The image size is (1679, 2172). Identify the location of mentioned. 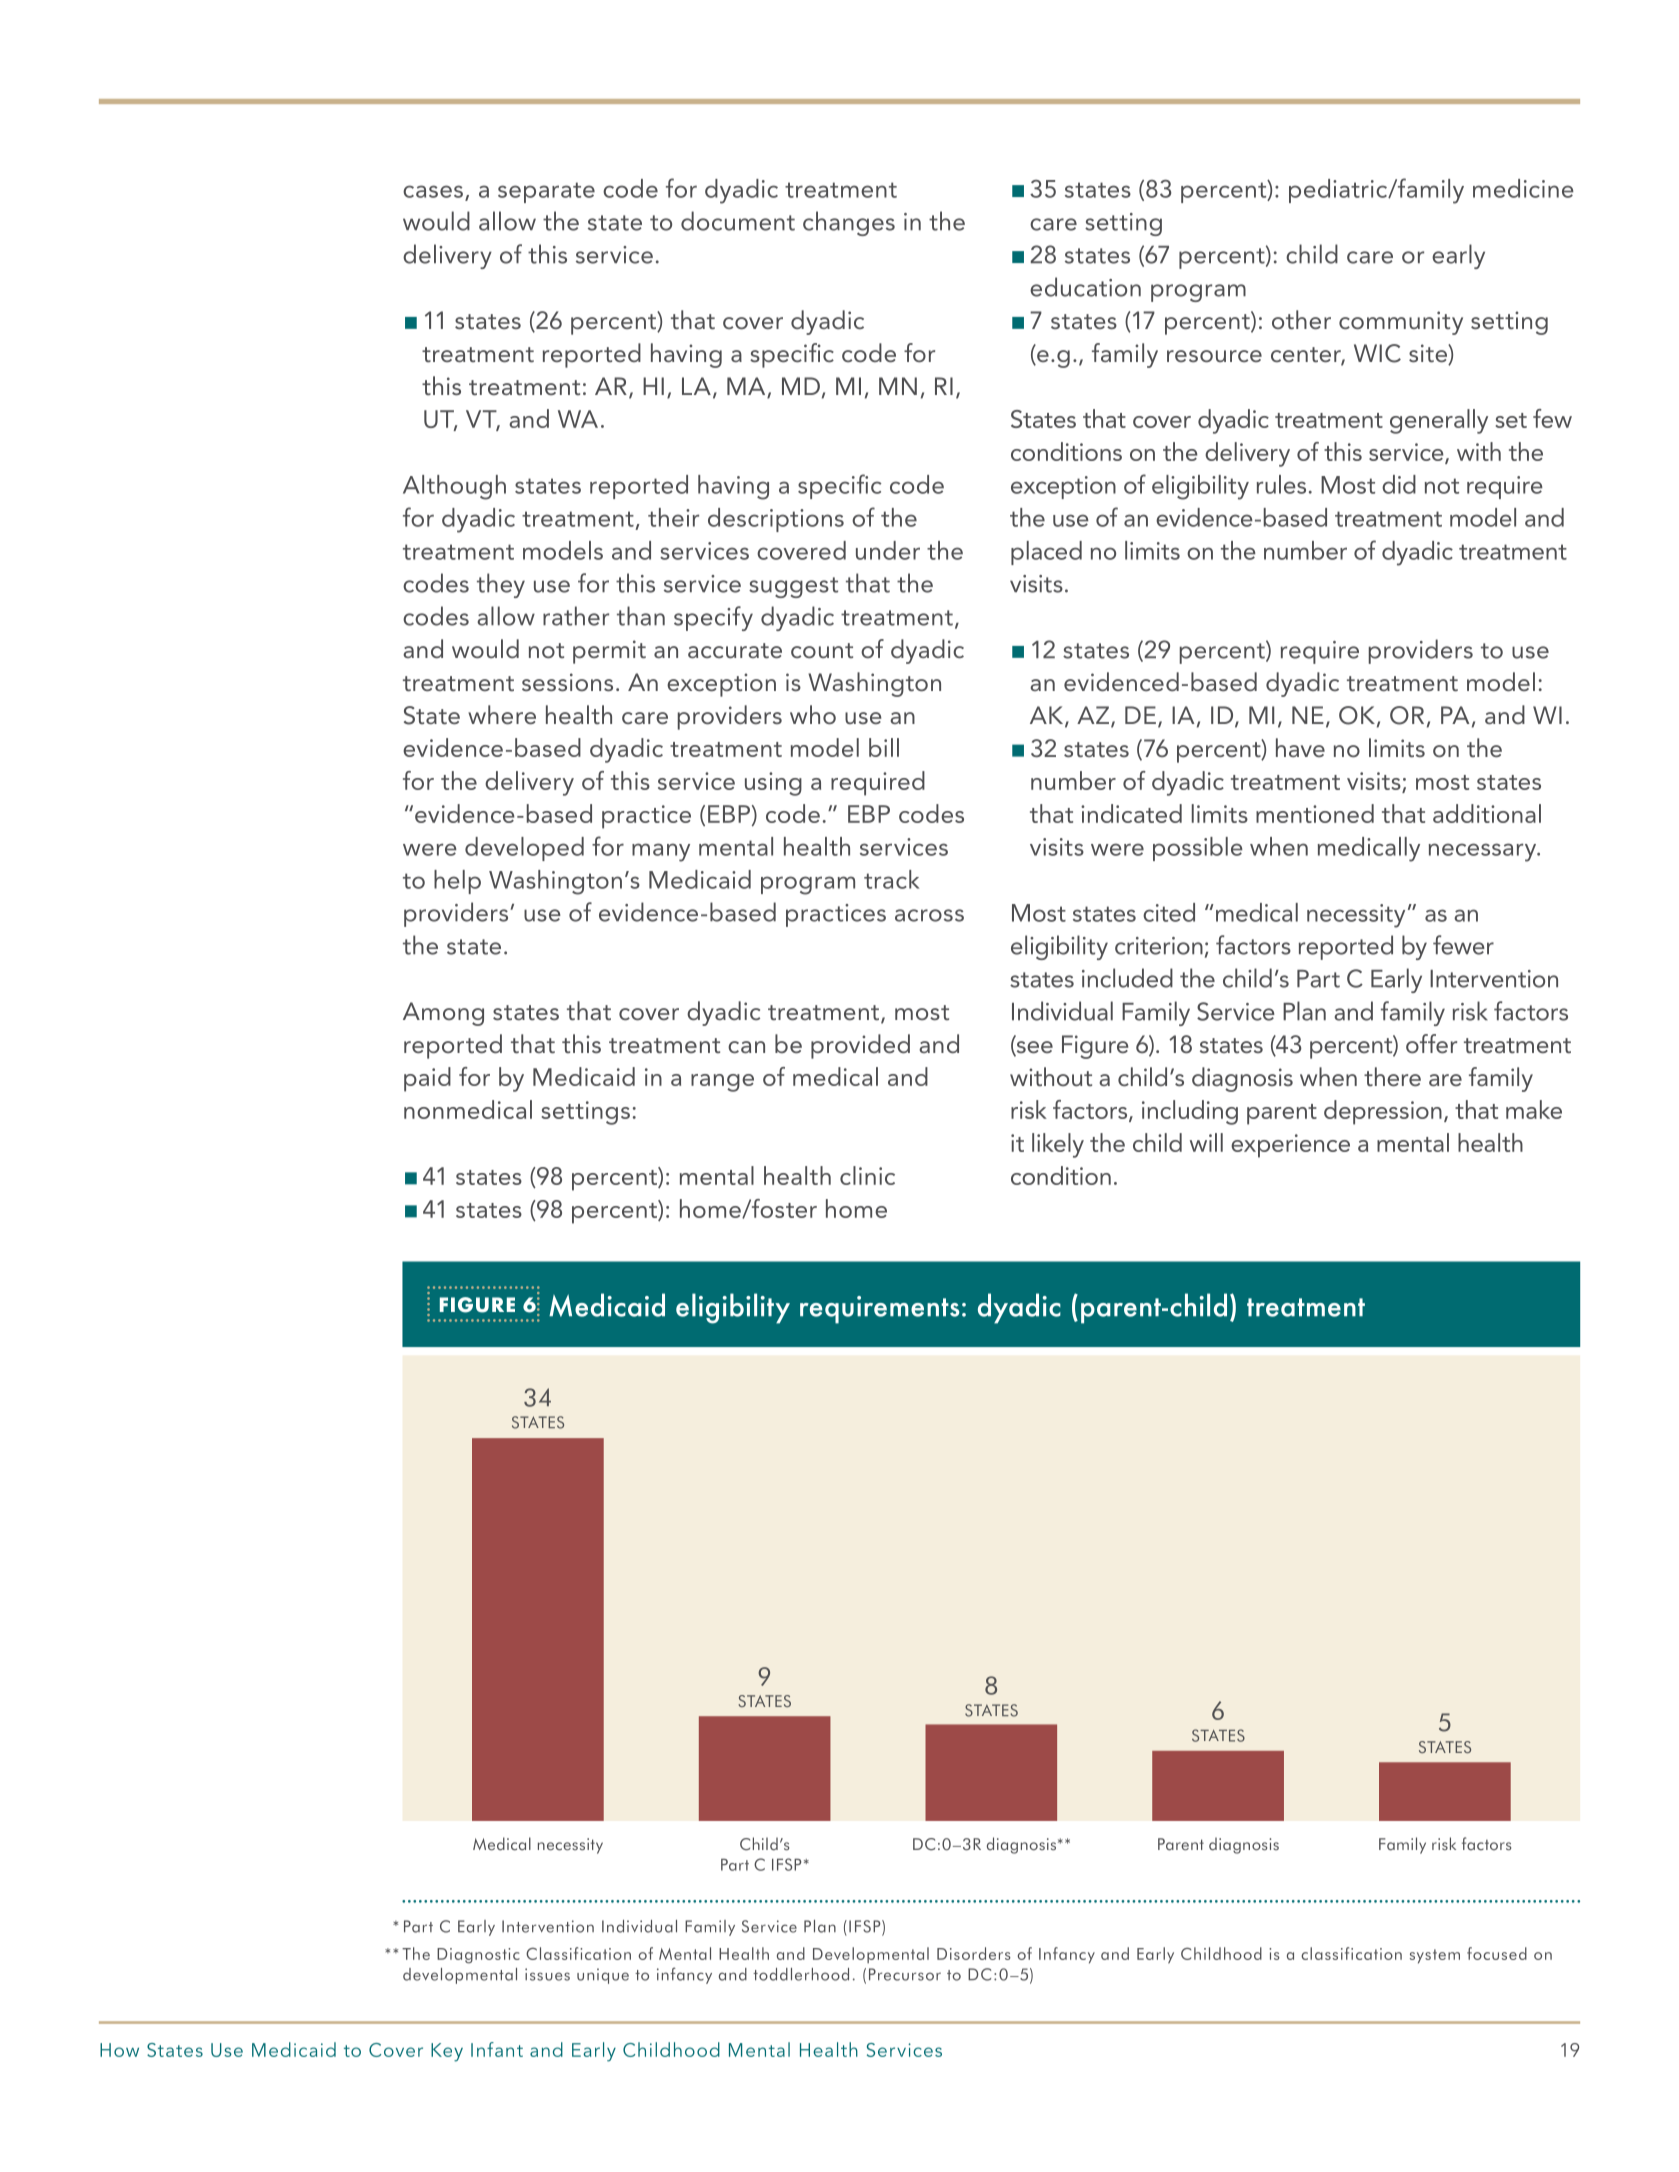
(1315, 813).
